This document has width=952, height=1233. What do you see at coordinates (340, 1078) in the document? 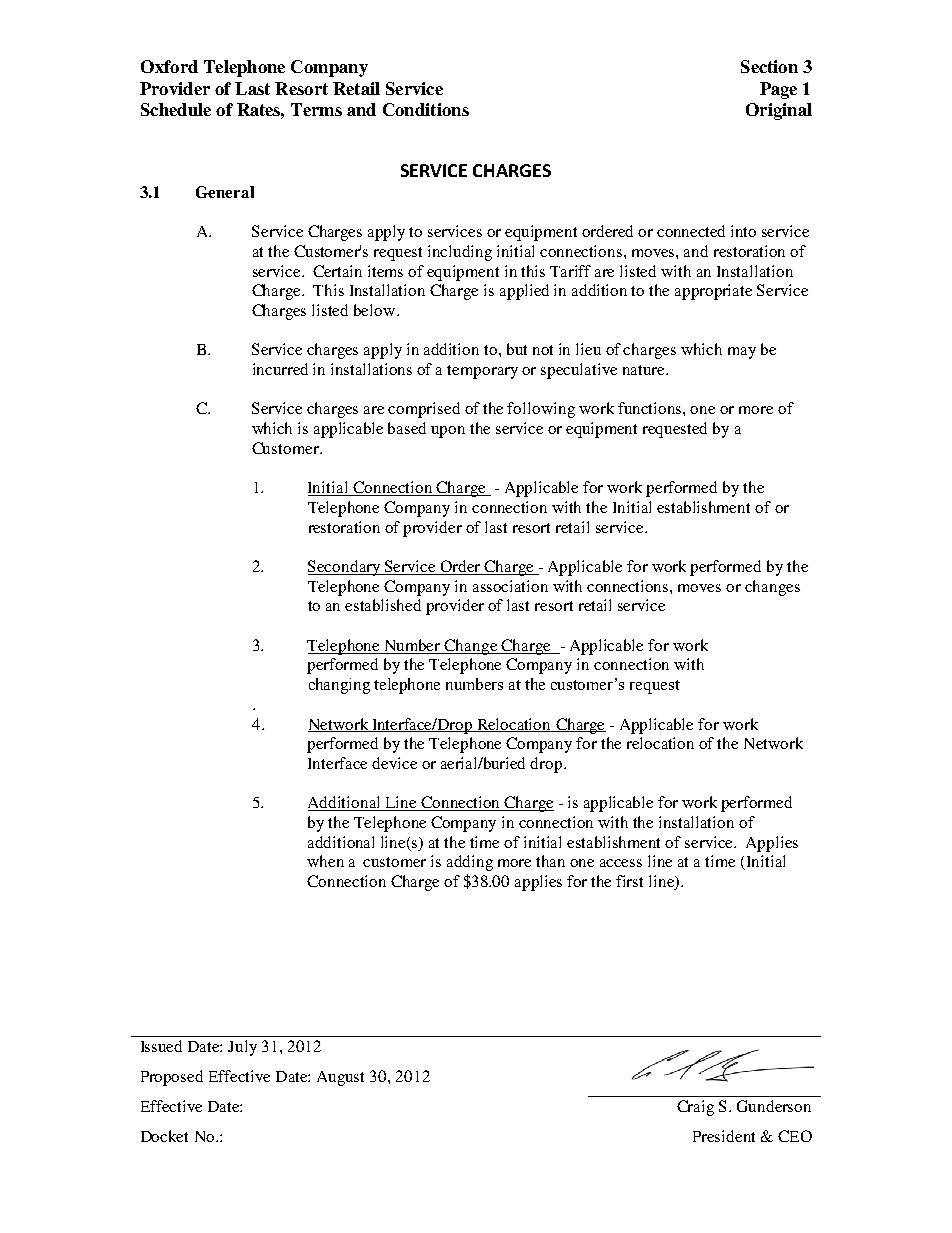
I see `August` at bounding box center [340, 1078].
